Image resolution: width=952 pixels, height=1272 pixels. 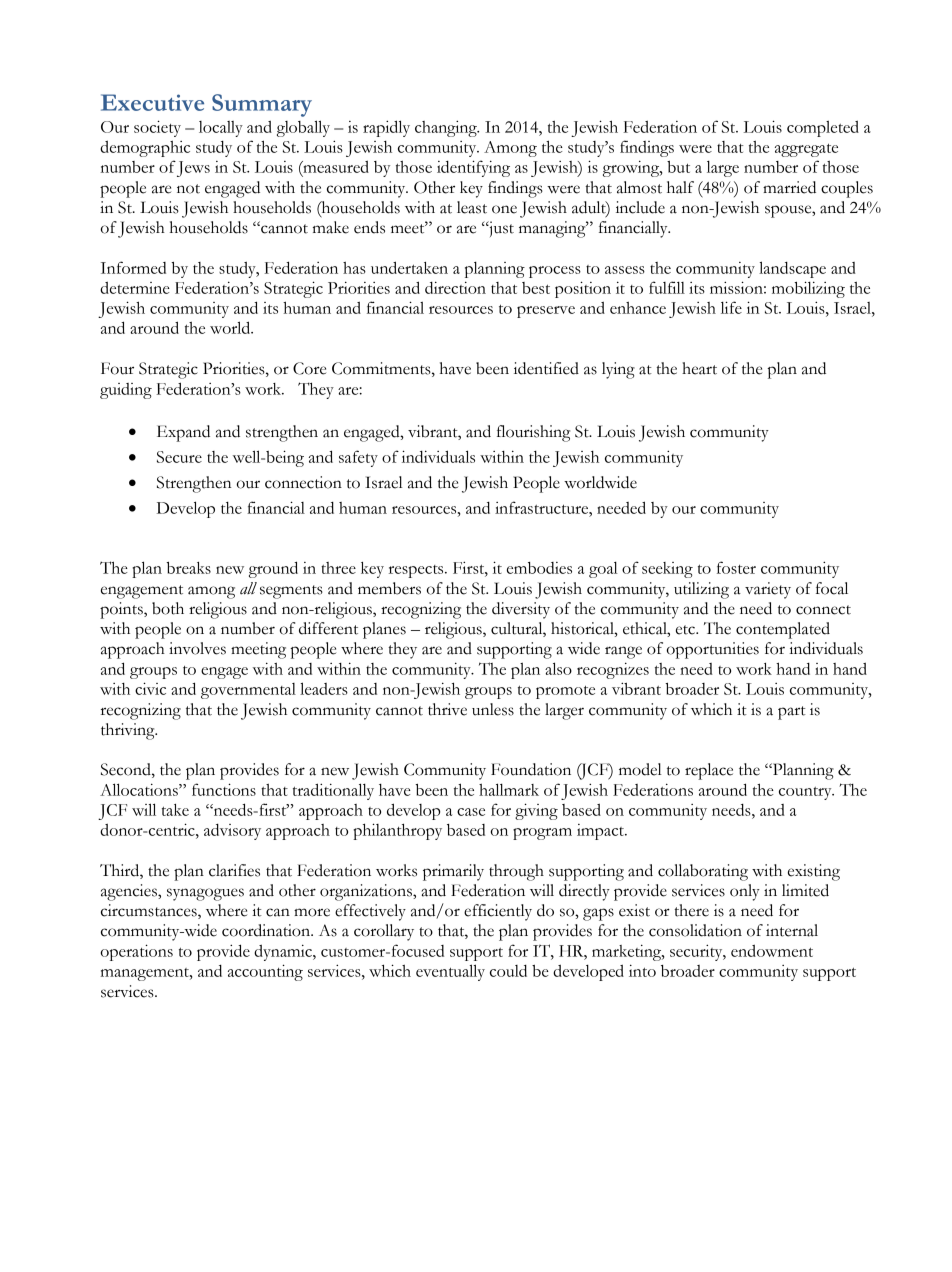 What do you see at coordinates (267, 930) in the screenshot?
I see `coordination` at bounding box center [267, 930].
